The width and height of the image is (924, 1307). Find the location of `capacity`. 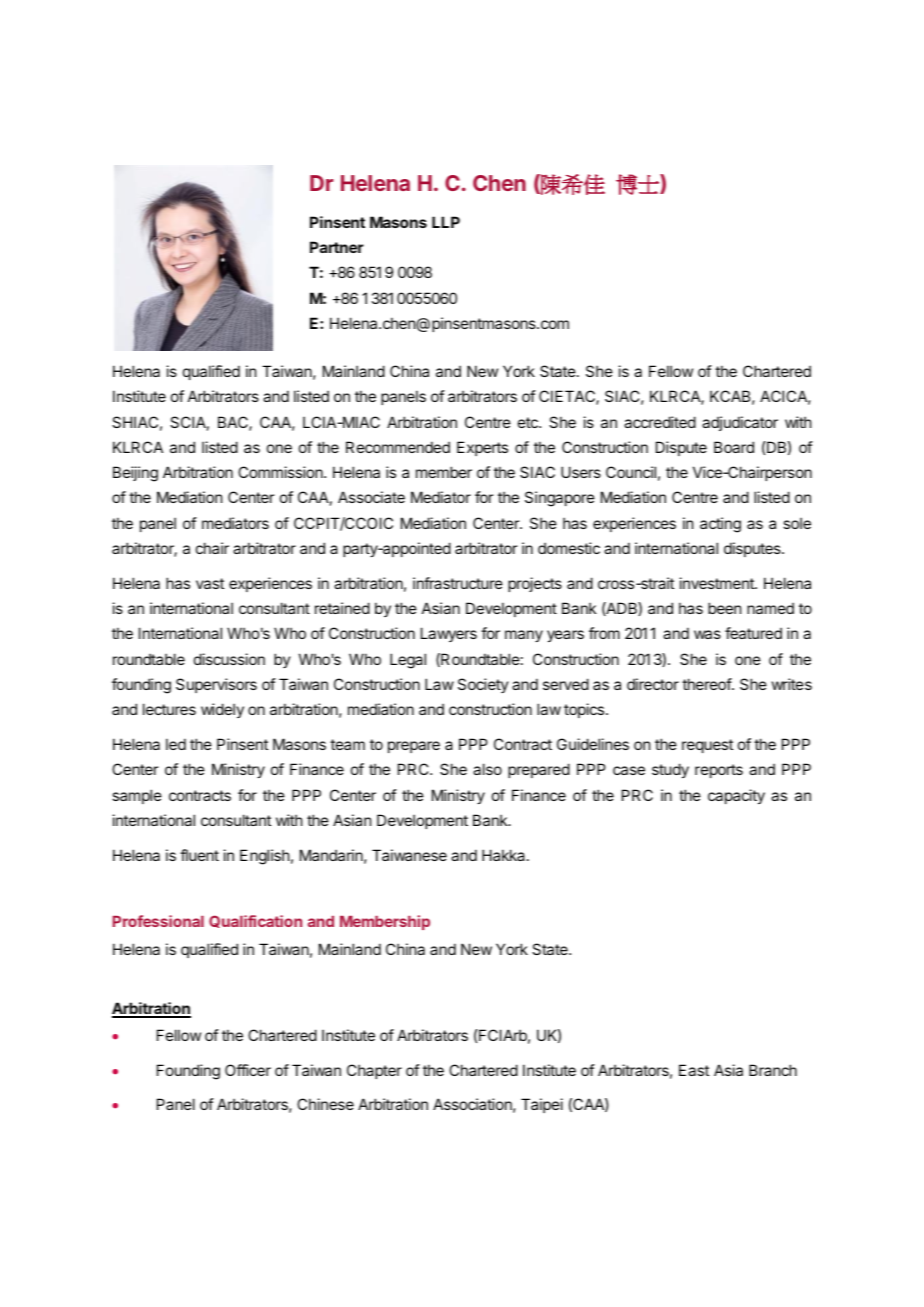

capacity is located at coordinates (736, 796).
